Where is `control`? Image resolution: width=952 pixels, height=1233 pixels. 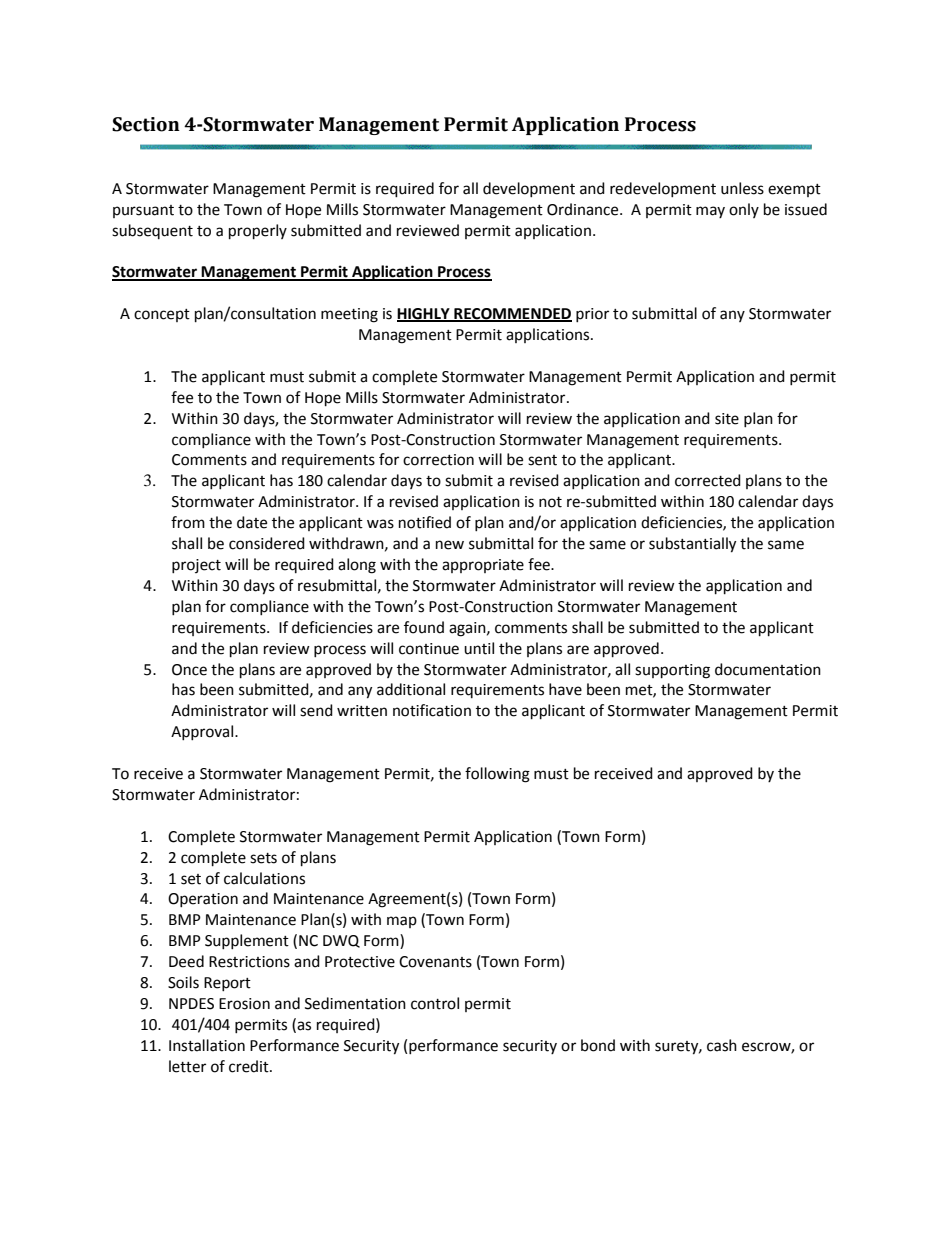
control is located at coordinates (435, 1003).
